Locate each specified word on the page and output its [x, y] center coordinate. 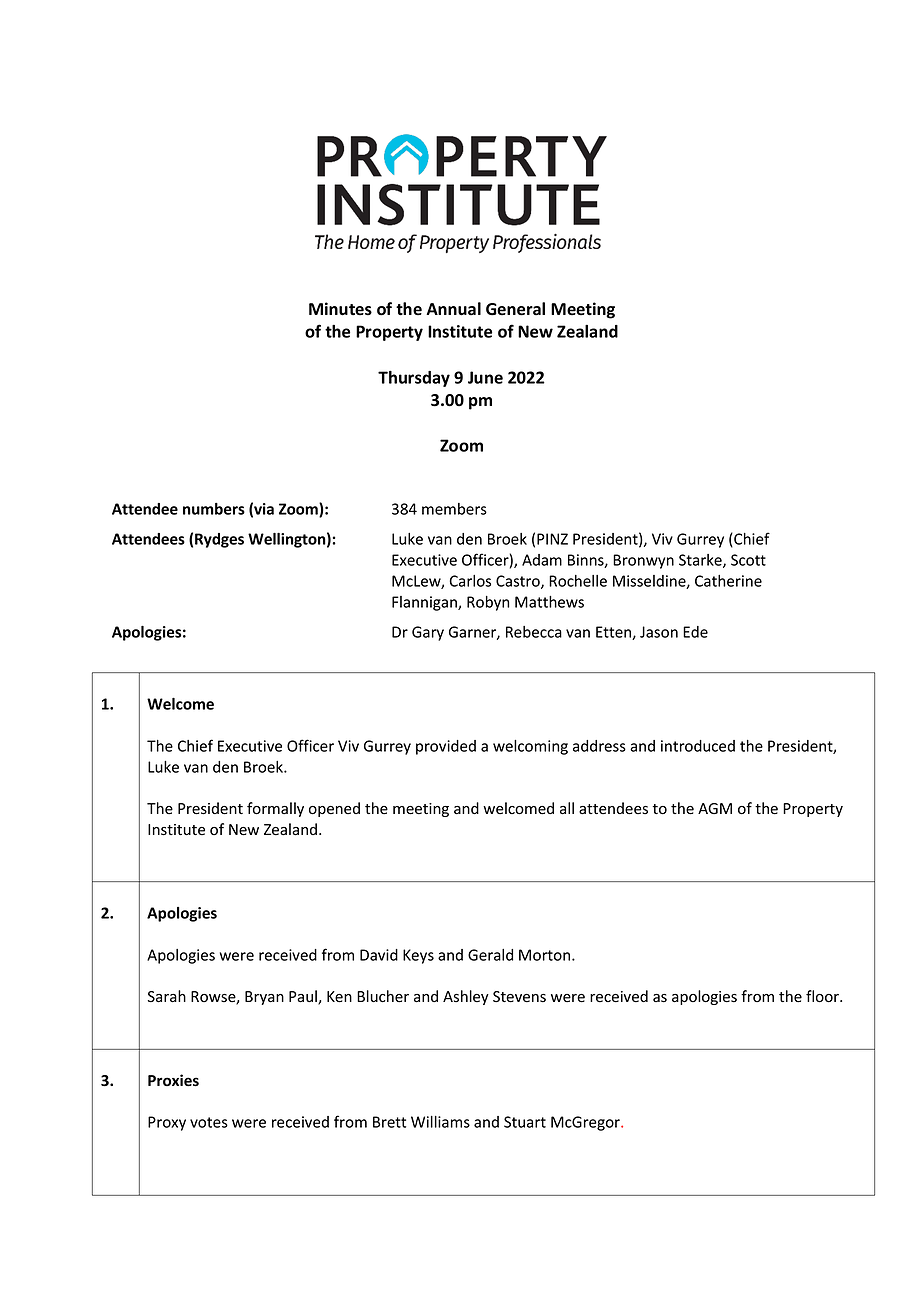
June [485, 377]
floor [823, 996]
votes [209, 1122]
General [515, 309]
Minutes [340, 309]
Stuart [525, 1122]
